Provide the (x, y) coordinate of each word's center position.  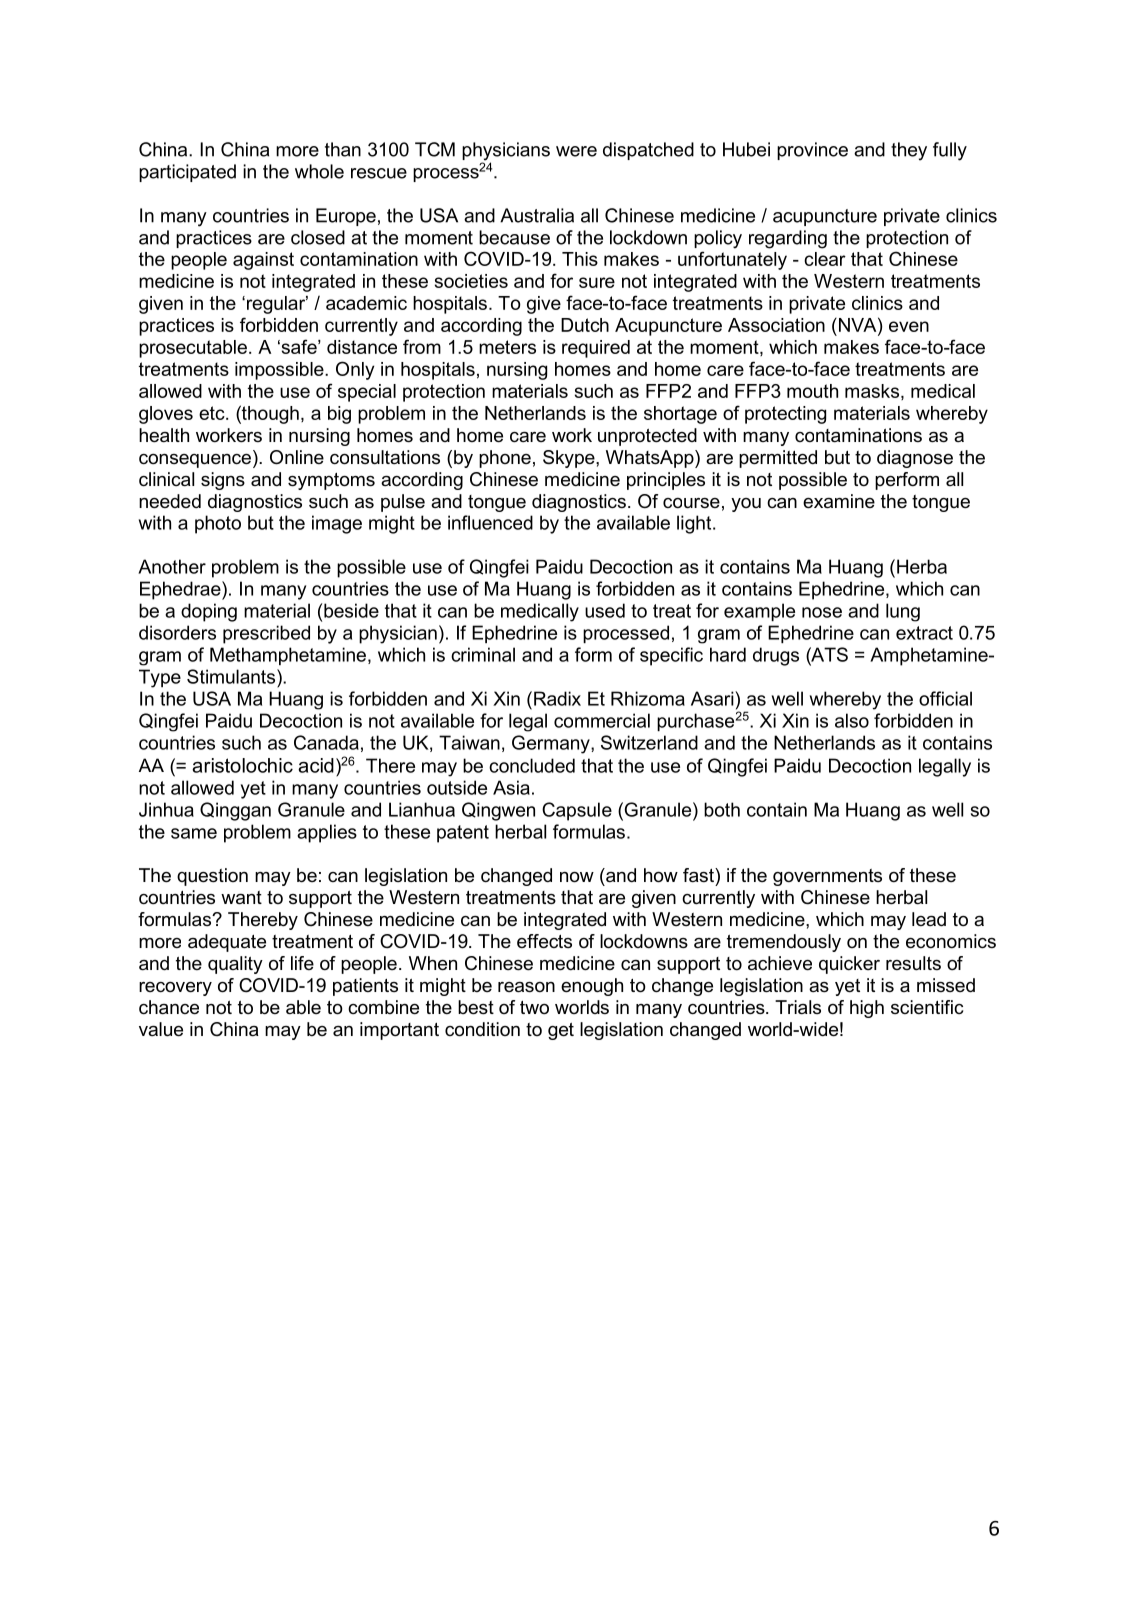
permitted (778, 459)
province (812, 151)
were (576, 151)
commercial (602, 720)
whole (319, 171)
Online (297, 457)
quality (235, 965)
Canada (326, 742)
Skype (570, 459)
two (534, 1007)
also (852, 720)
